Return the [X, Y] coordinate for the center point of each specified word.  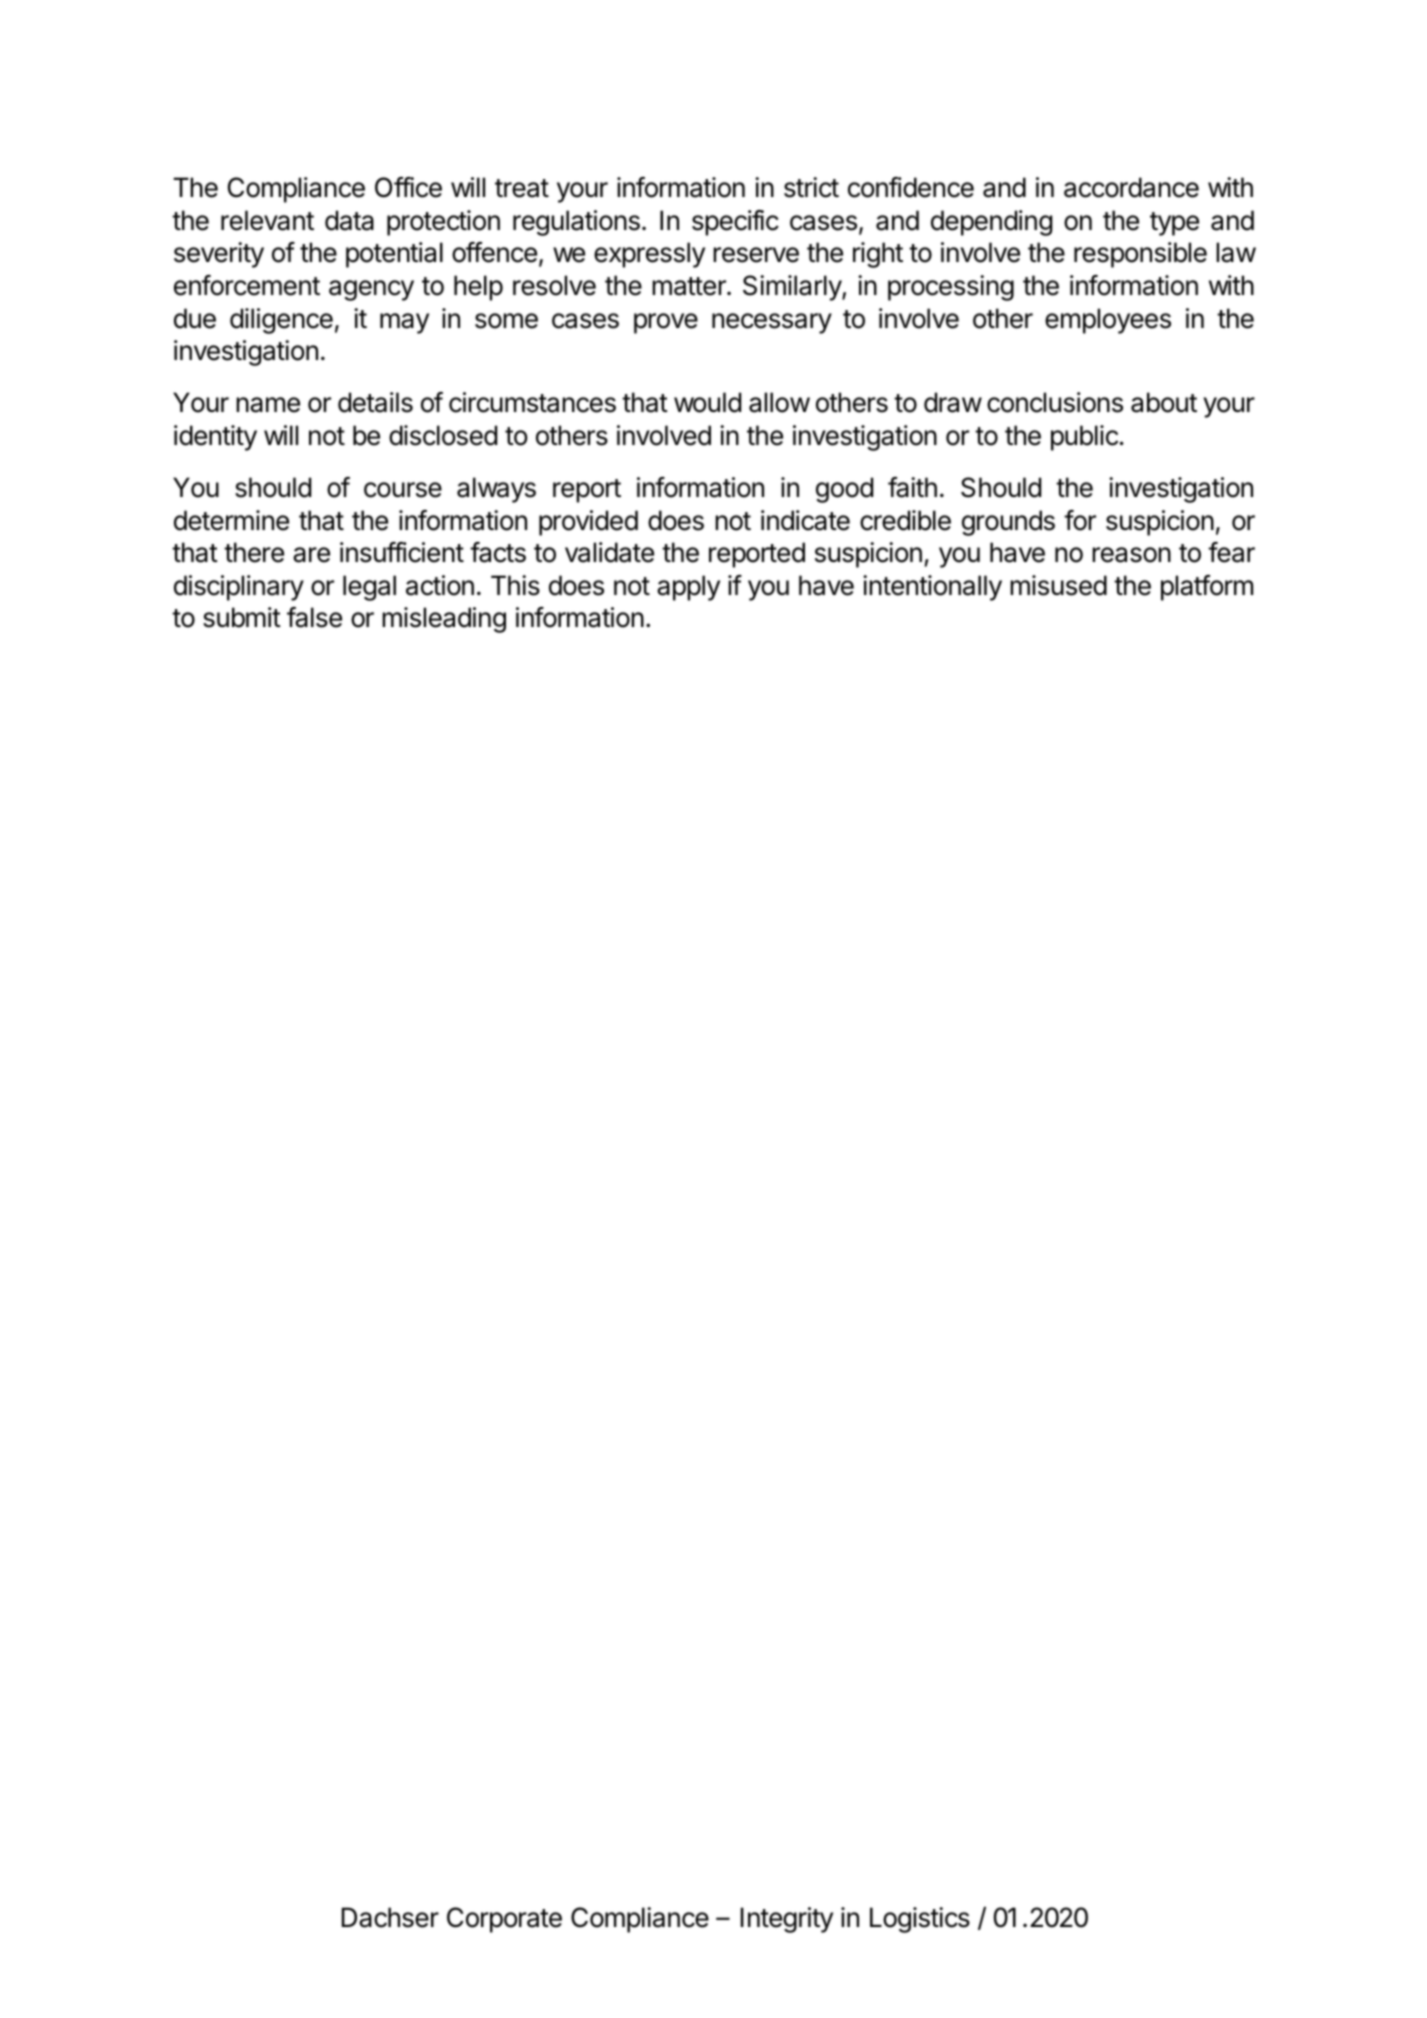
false [314, 617]
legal [369, 588]
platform [1207, 588]
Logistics [920, 1920]
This [515, 585]
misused [1058, 585]
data [349, 220]
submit [242, 617]
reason [1131, 555]
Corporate [504, 1920]
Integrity [787, 1920]
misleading [444, 620]
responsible [1140, 255]
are [311, 555]
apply [688, 588]
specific [735, 223]
